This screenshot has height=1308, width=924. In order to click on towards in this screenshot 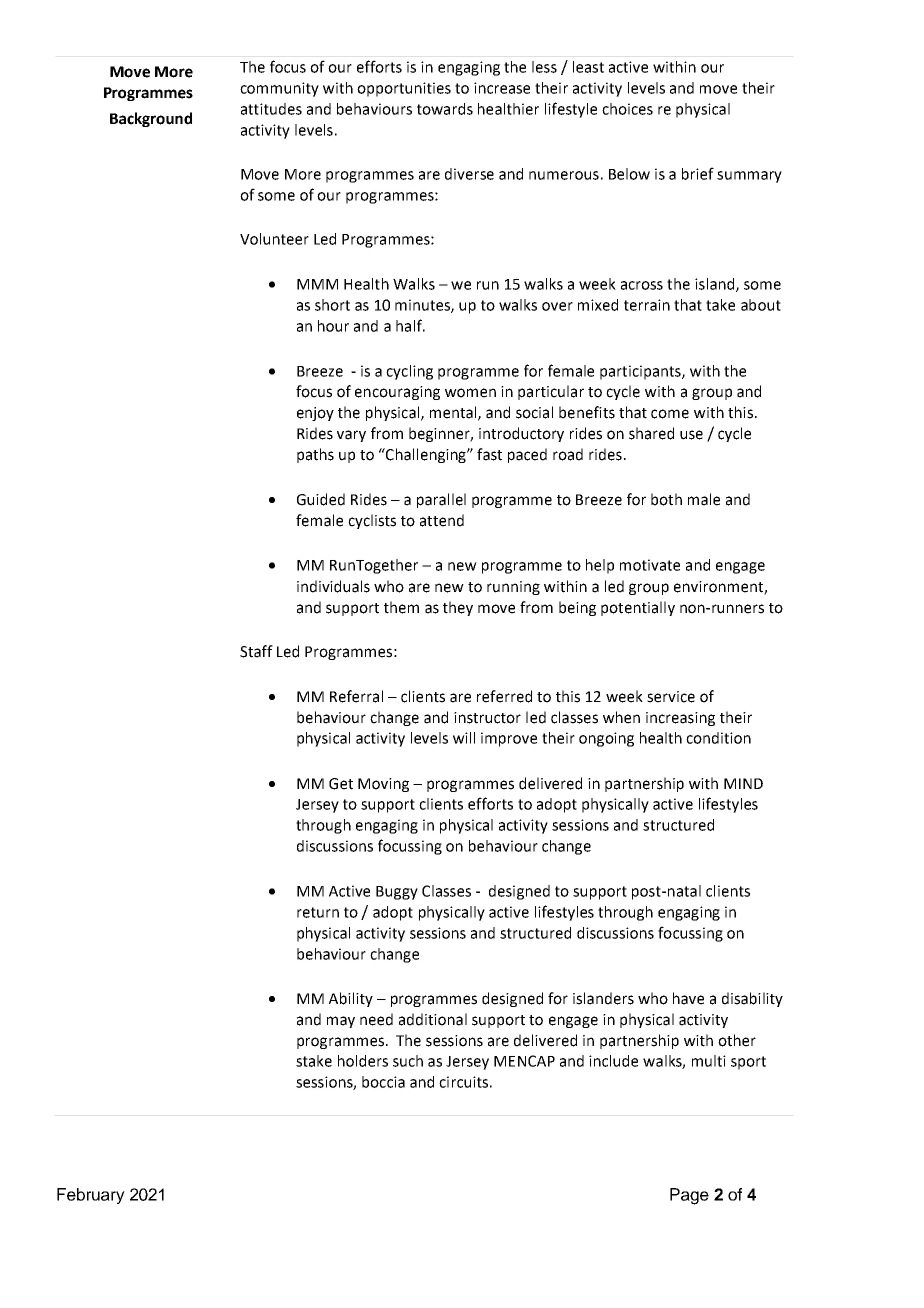, I will do `click(445, 109)`.
